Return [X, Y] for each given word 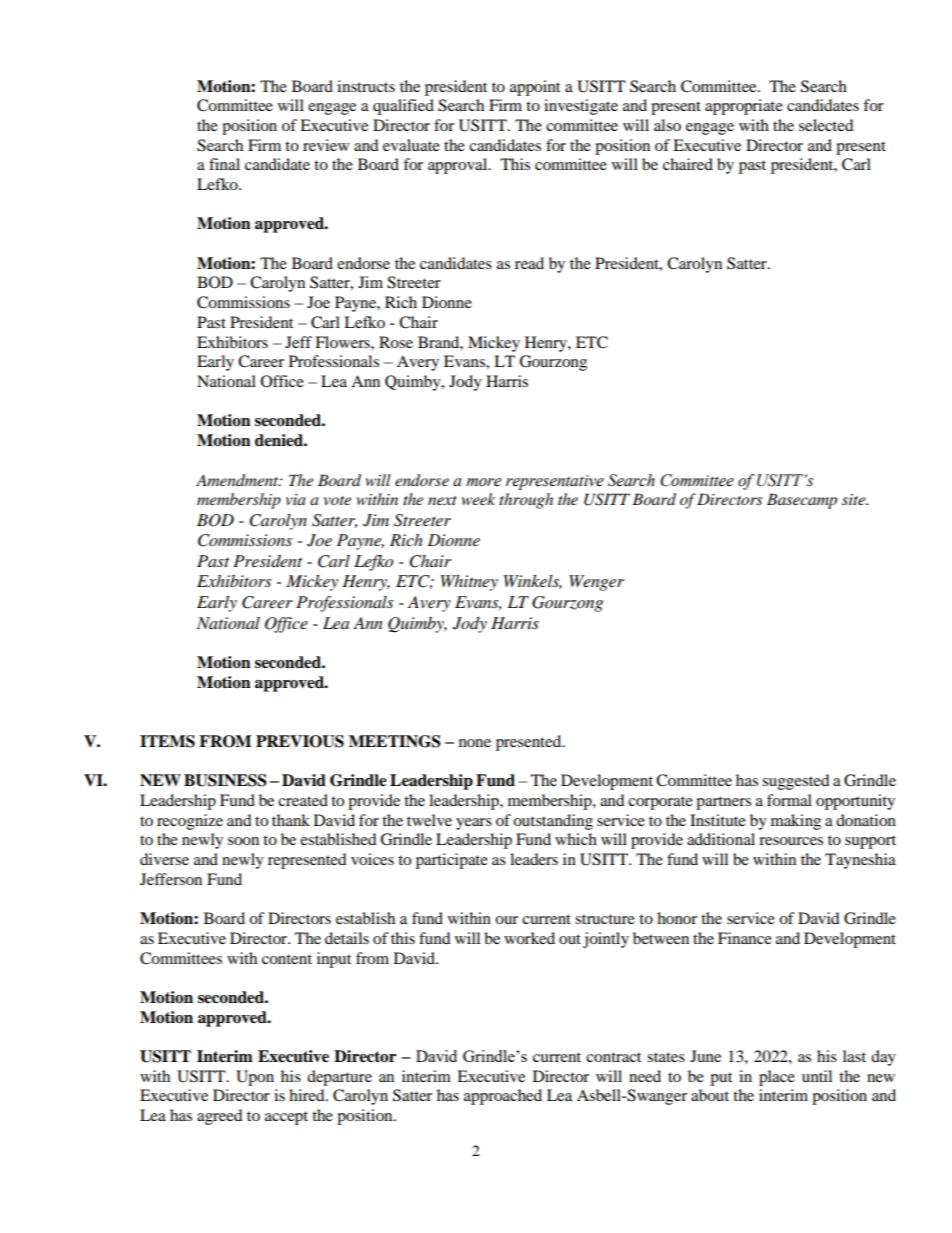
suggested [796, 782]
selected [826, 125]
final [224, 164]
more [483, 482]
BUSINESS [225, 780]
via [296, 499]
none [475, 743]
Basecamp [802, 501]
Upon [255, 1078]
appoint [535, 88]
